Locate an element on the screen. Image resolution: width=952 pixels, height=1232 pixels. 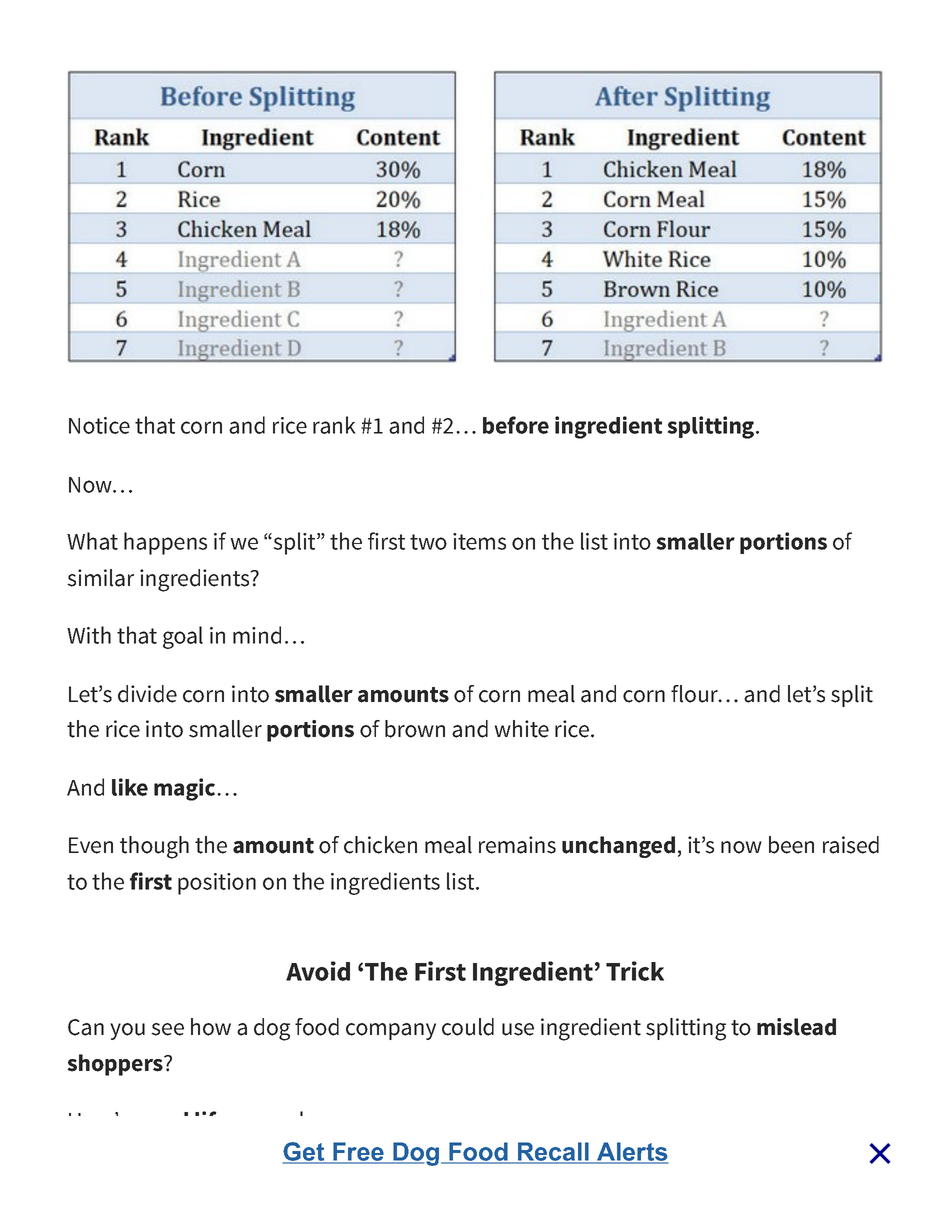
before is located at coordinates (516, 425).
